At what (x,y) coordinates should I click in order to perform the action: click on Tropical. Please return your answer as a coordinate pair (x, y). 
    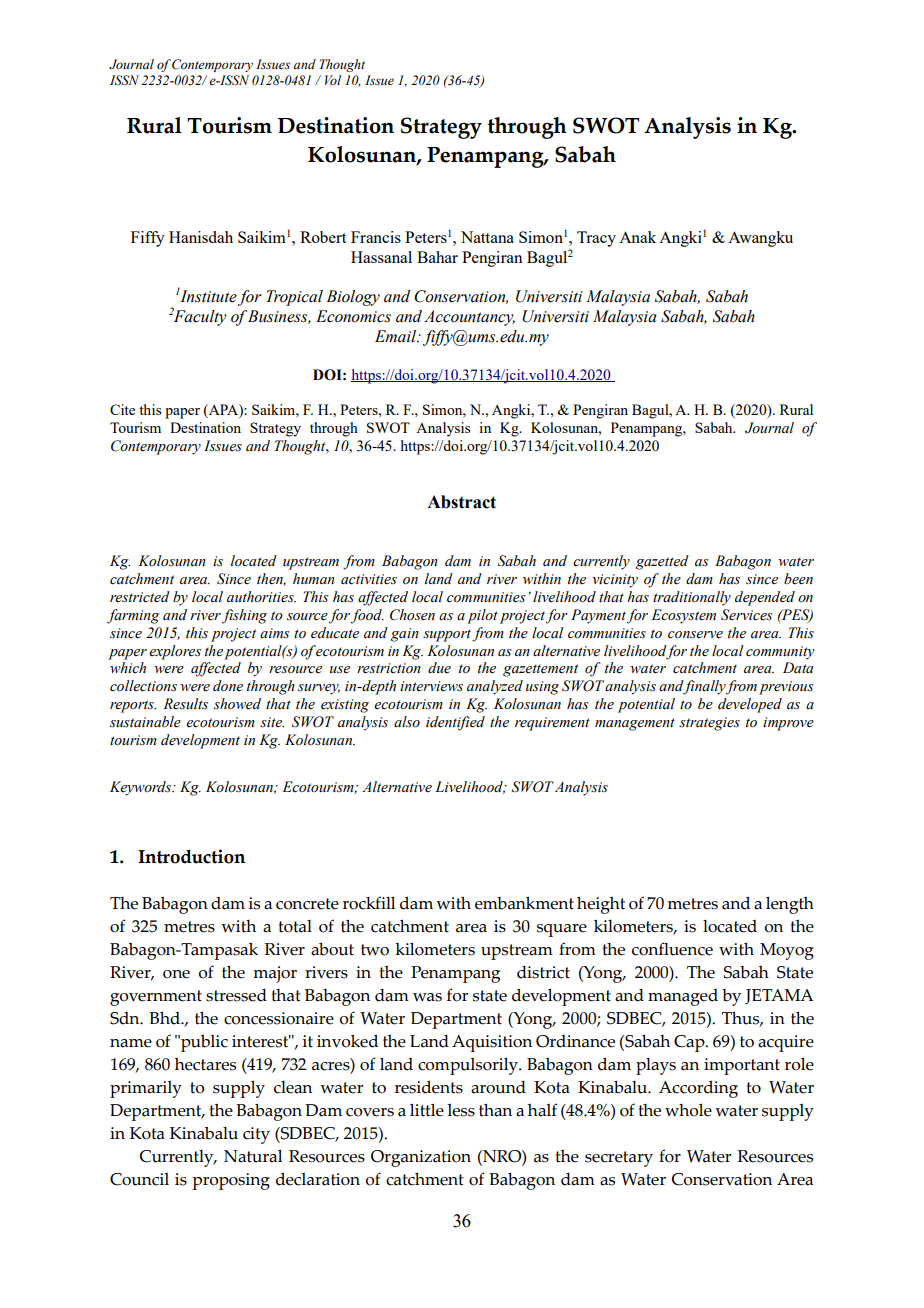
    Looking at the image, I should click on (294, 298).
